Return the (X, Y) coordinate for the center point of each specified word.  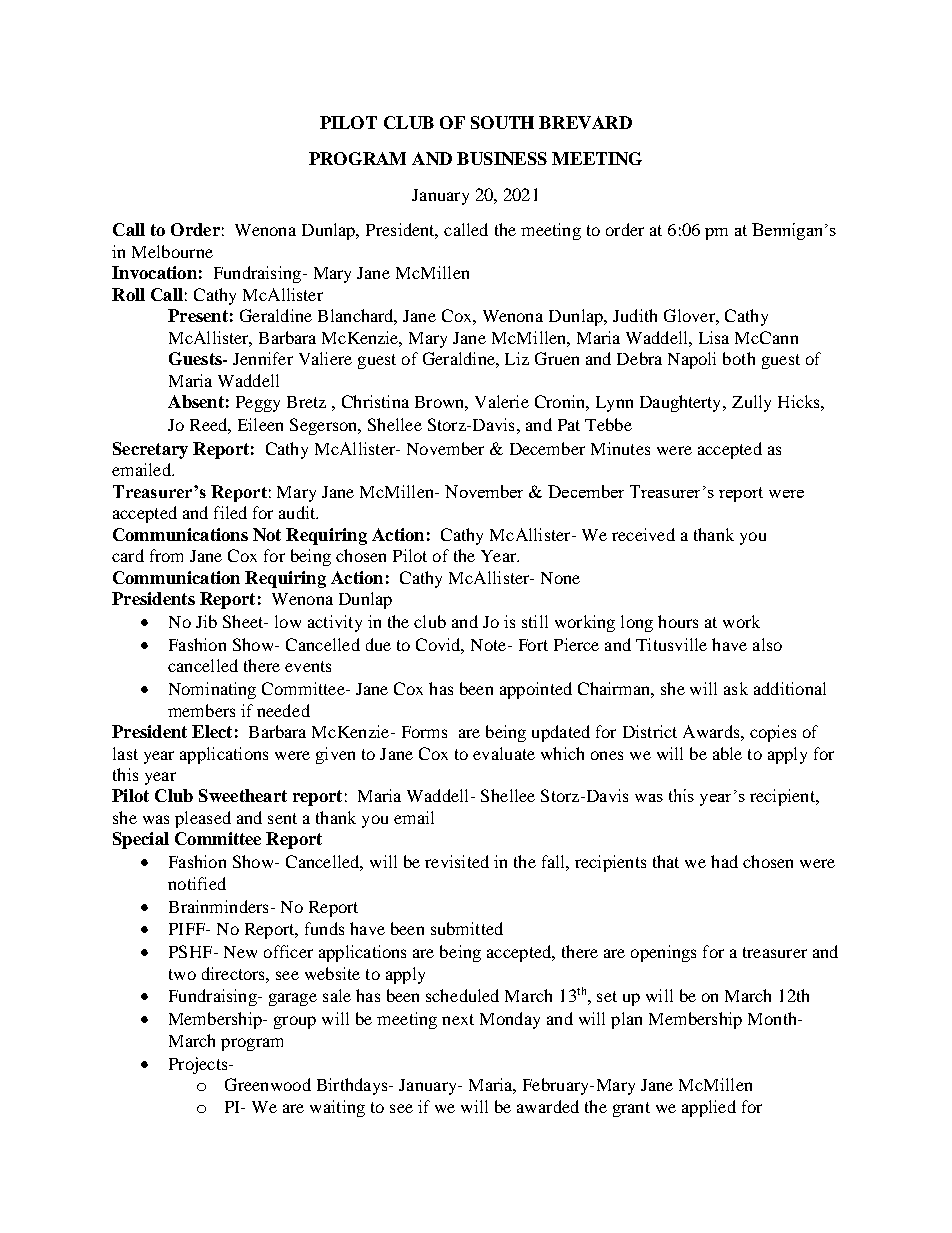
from (166, 555)
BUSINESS (502, 158)
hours (678, 621)
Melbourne (172, 251)
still (535, 621)
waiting (337, 1108)
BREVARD (585, 122)
